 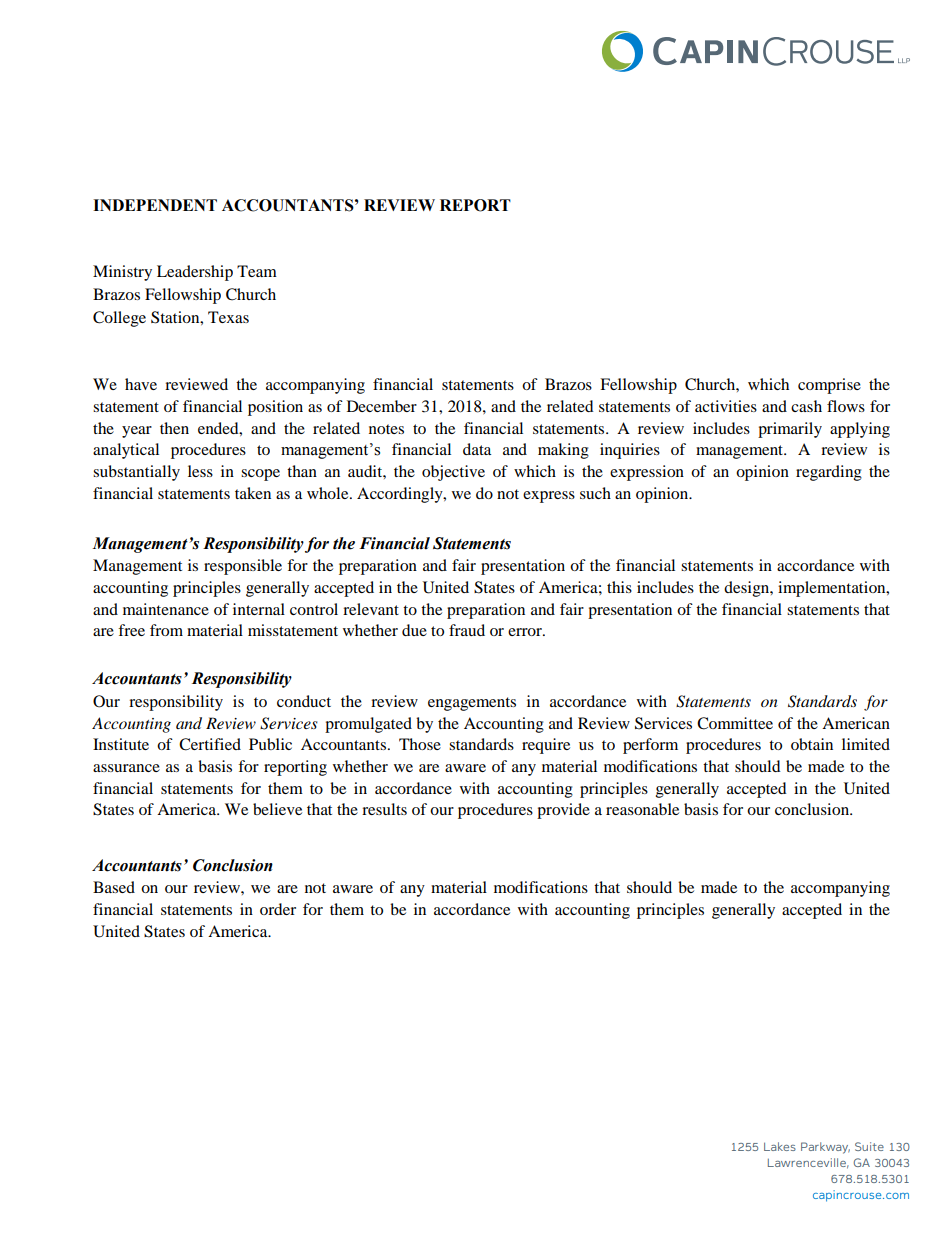 I want to click on responsible, so click(x=243, y=567).
